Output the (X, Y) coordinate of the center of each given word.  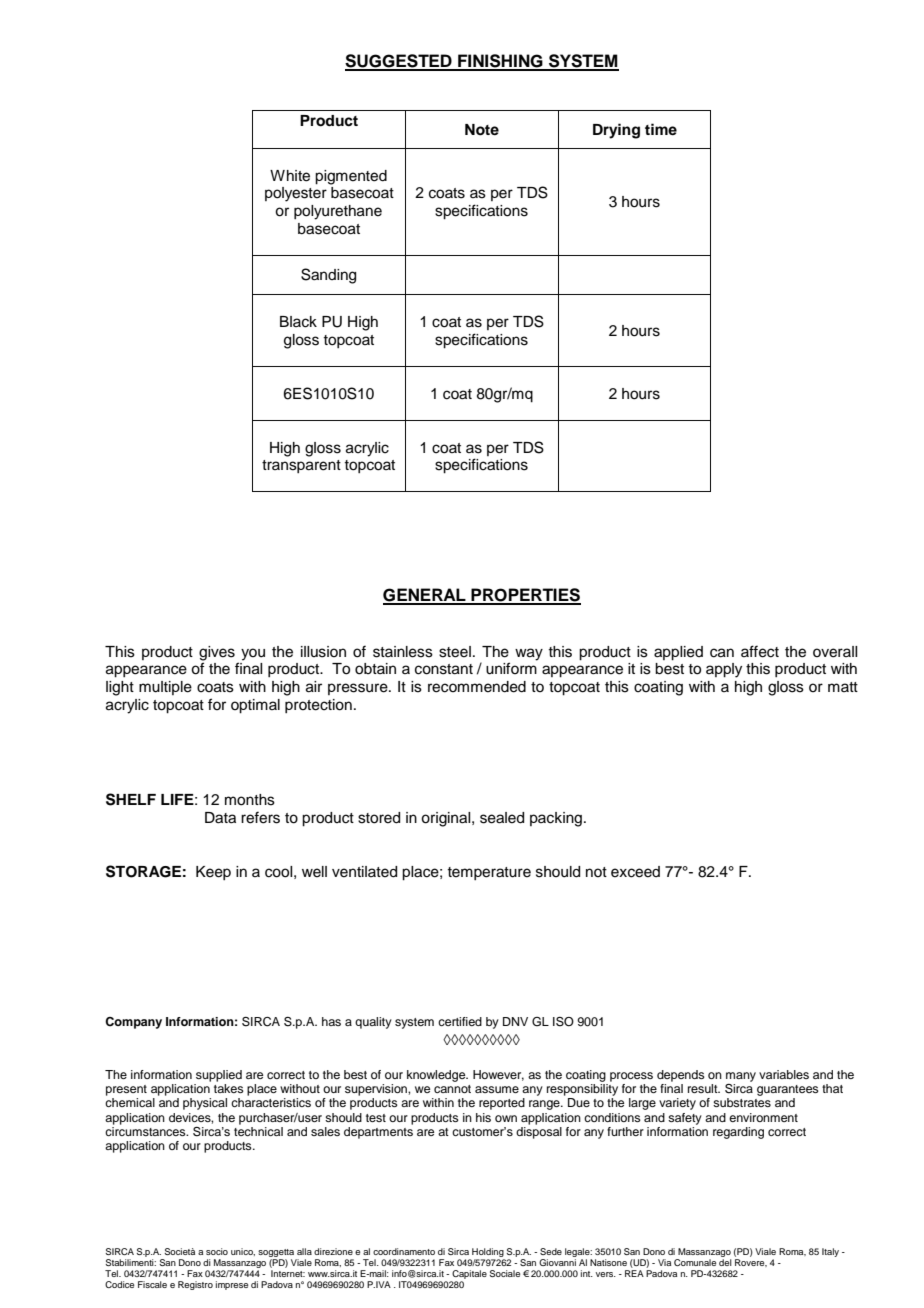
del (725, 1262)
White (290, 176)
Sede (551, 1251)
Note (482, 130)
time (661, 129)
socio (217, 1251)
